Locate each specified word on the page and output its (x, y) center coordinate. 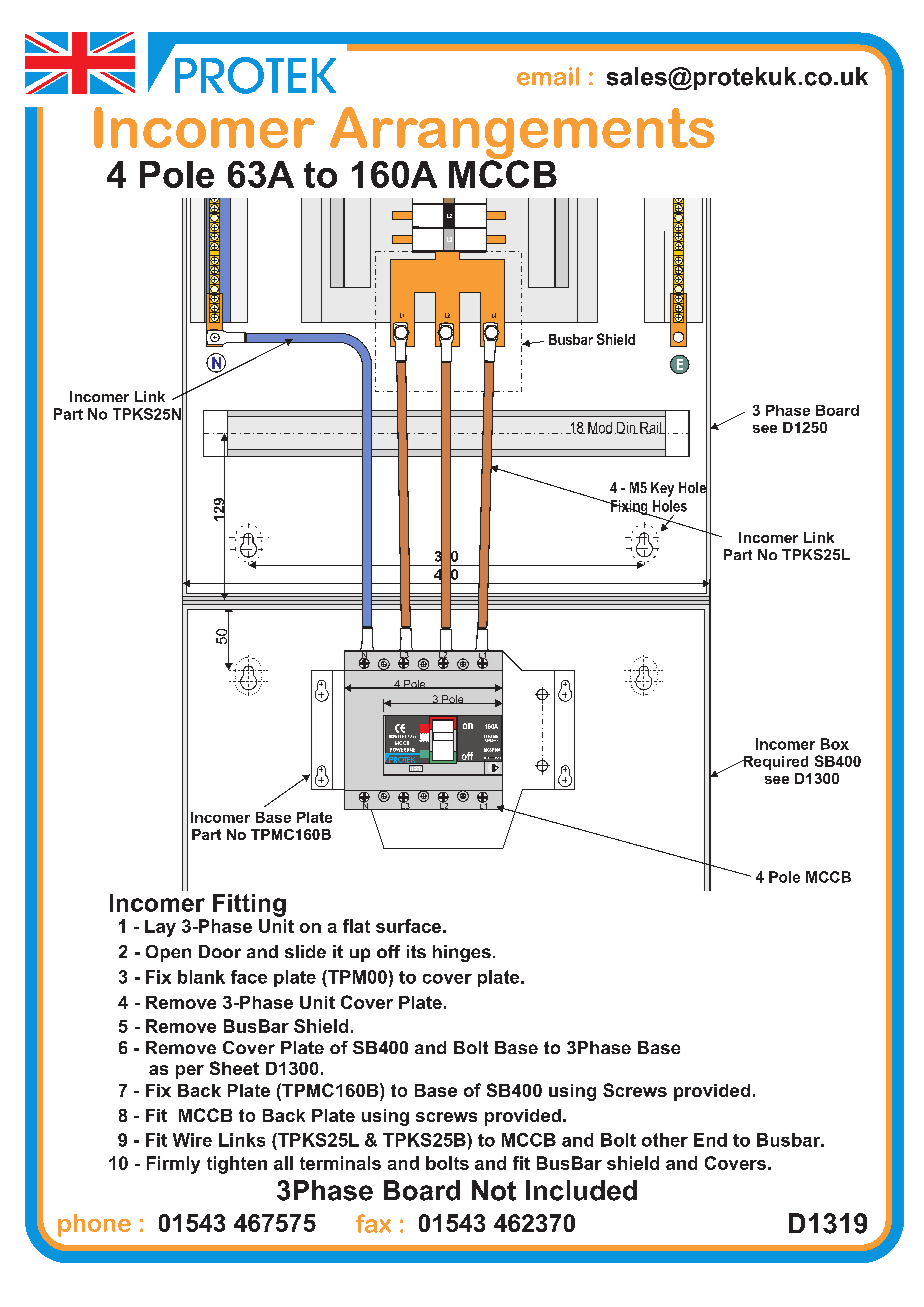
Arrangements (522, 134)
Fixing (629, 508)
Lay (160, 928)
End (710, 1140)
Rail (652, 428)
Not (494, 1190)
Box (835, 744)
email (548, 76)
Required (774, 763)
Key (662, 489)
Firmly (173, 1165)
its (416, 951)
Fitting (249, 905)
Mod (600, 428)
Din (626, 428)
